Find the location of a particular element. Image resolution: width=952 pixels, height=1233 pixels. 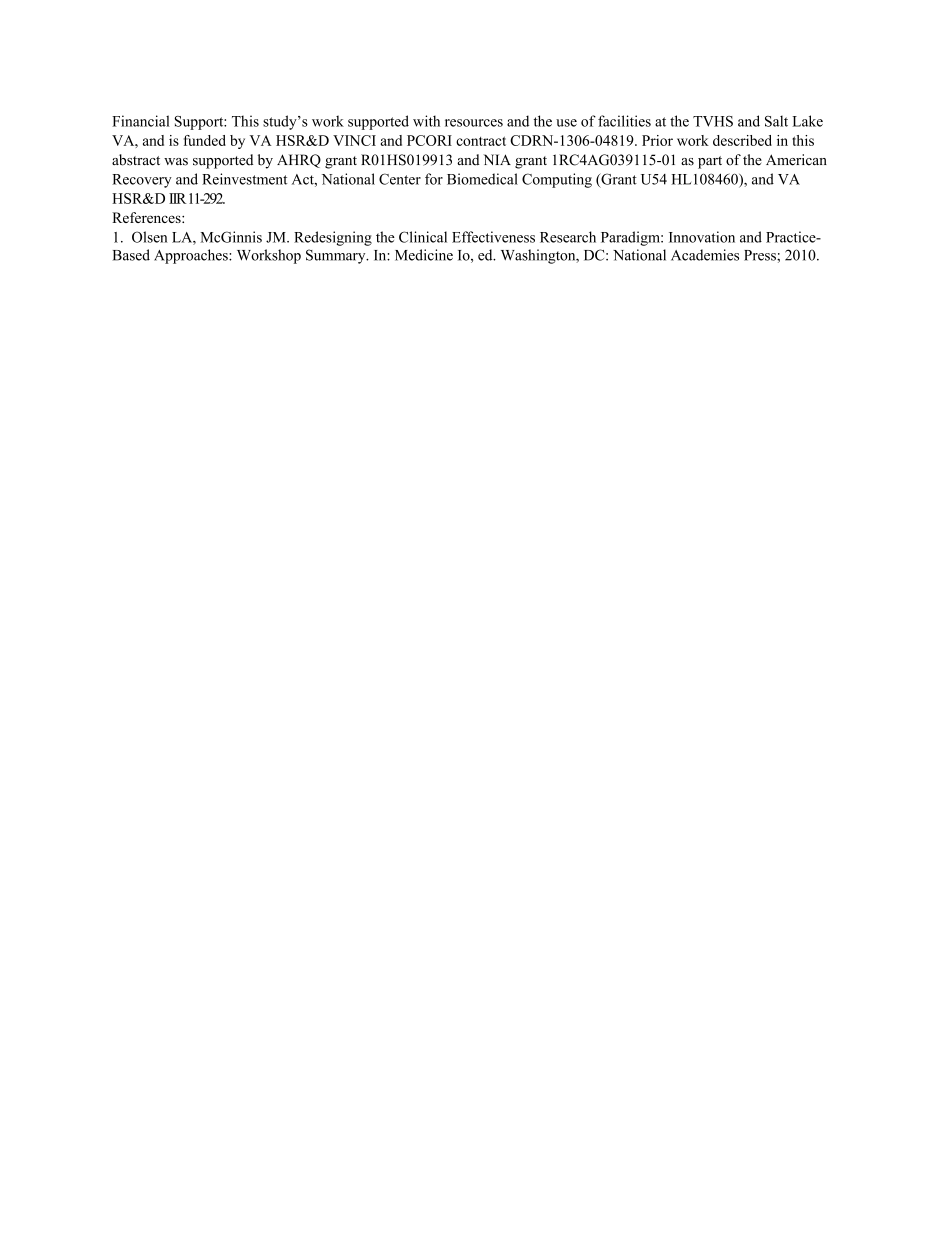

References is located at coordinates (147, 217).
